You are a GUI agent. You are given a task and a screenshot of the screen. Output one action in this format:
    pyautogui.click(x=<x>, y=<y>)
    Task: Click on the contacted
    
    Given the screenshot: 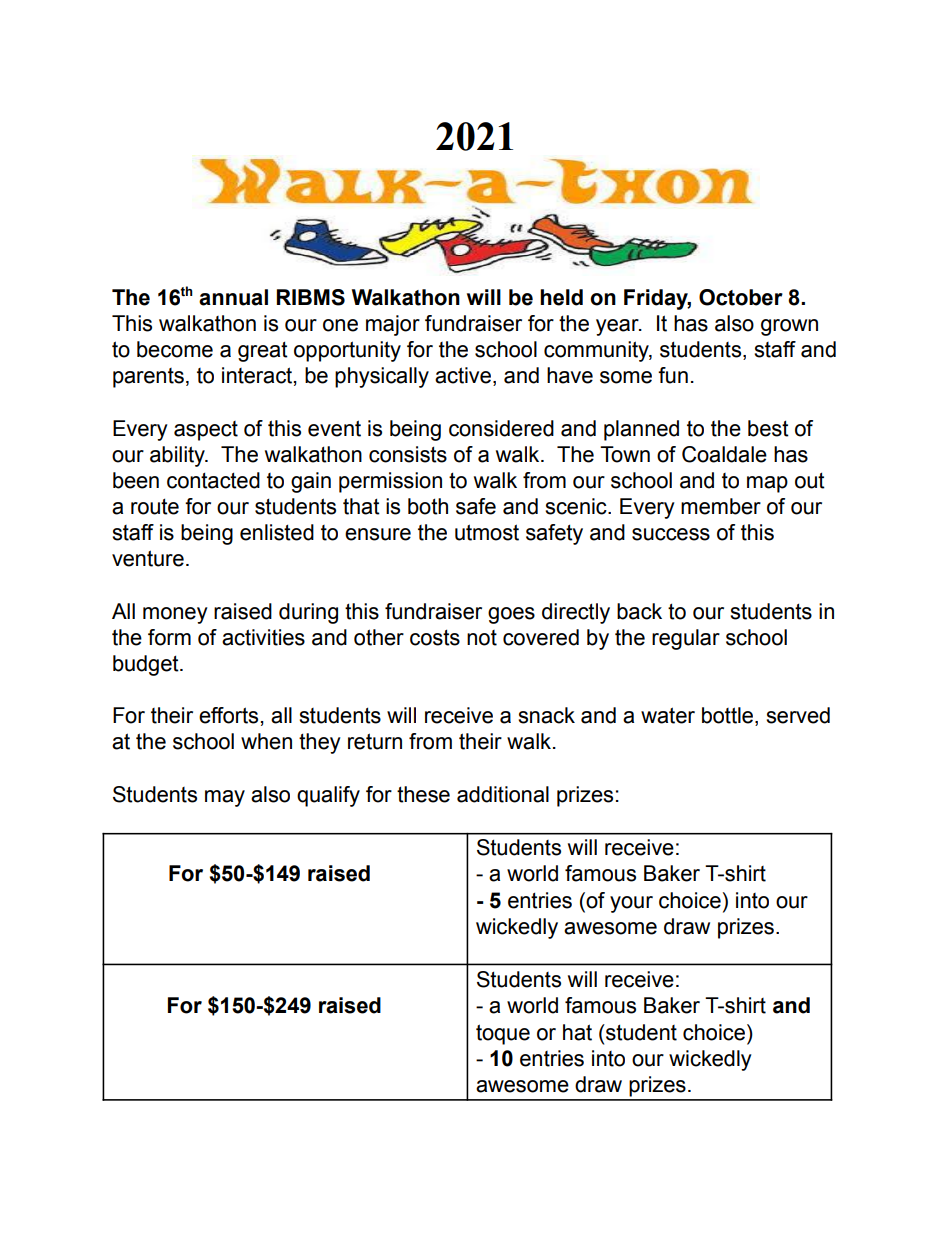 What is the action you would take?
    pyautogui.click(x=213, y=480)
